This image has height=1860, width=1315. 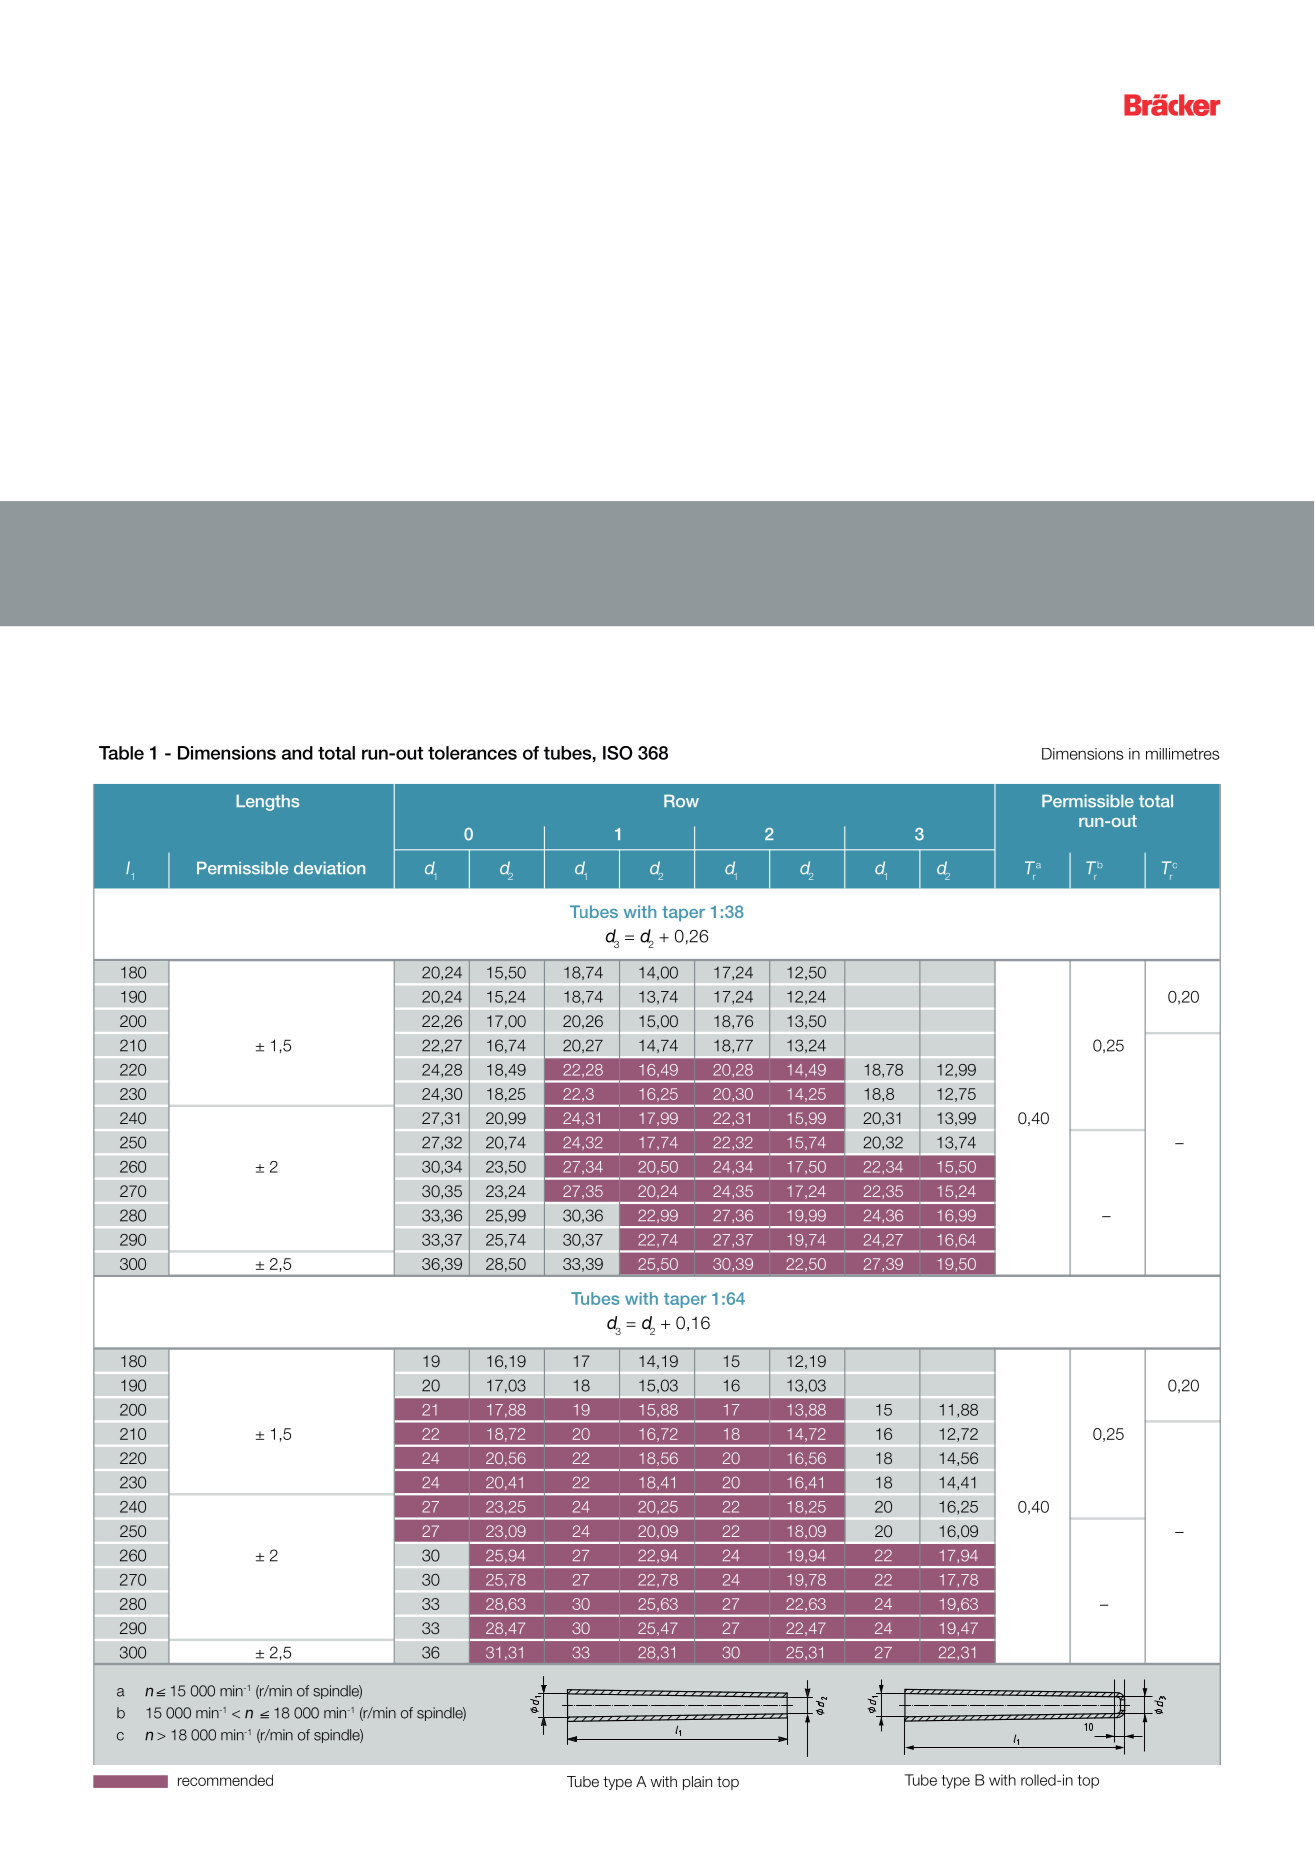 I want to click on Row, so click(x=681, y=801).
